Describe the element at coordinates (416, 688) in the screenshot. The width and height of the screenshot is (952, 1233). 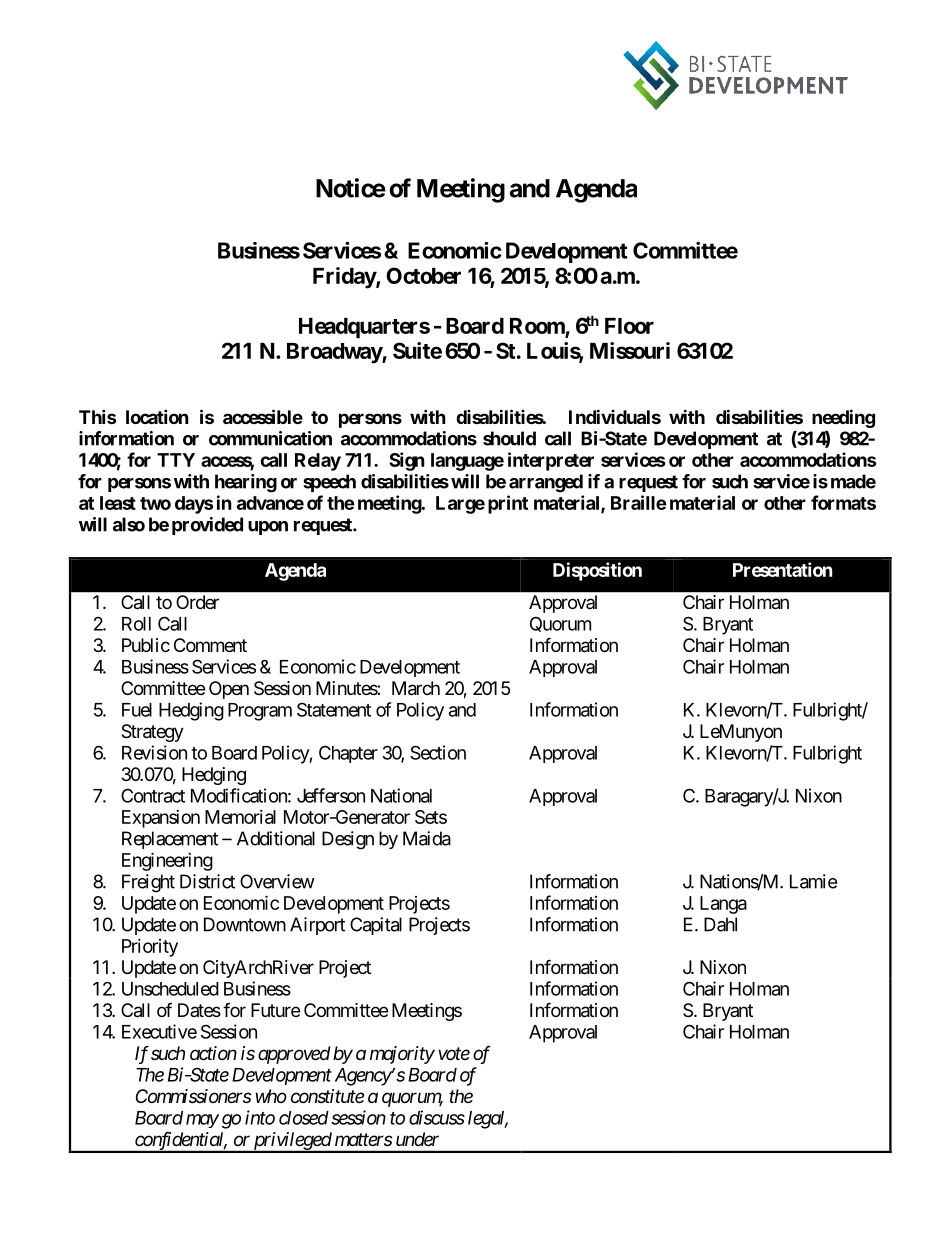
I see `March` at that location.
